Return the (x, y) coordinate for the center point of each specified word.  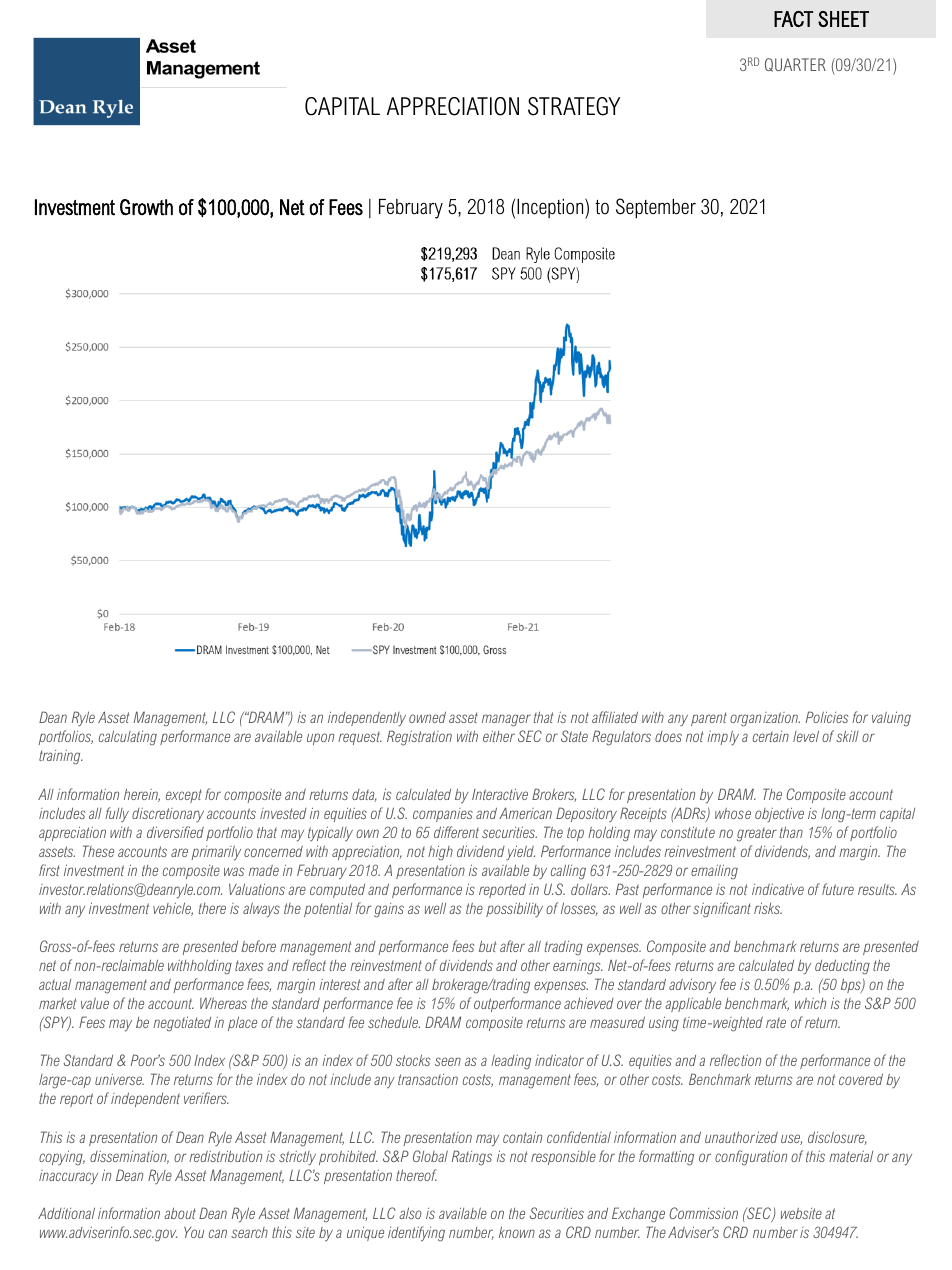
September (656, 208)
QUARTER (795, 65)
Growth (146, 207)
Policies (827, 717)
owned (427, 717)
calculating (128, 738)
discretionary (168, 815)
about (180, 1213)
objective (779, 814)
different (456, 832)
